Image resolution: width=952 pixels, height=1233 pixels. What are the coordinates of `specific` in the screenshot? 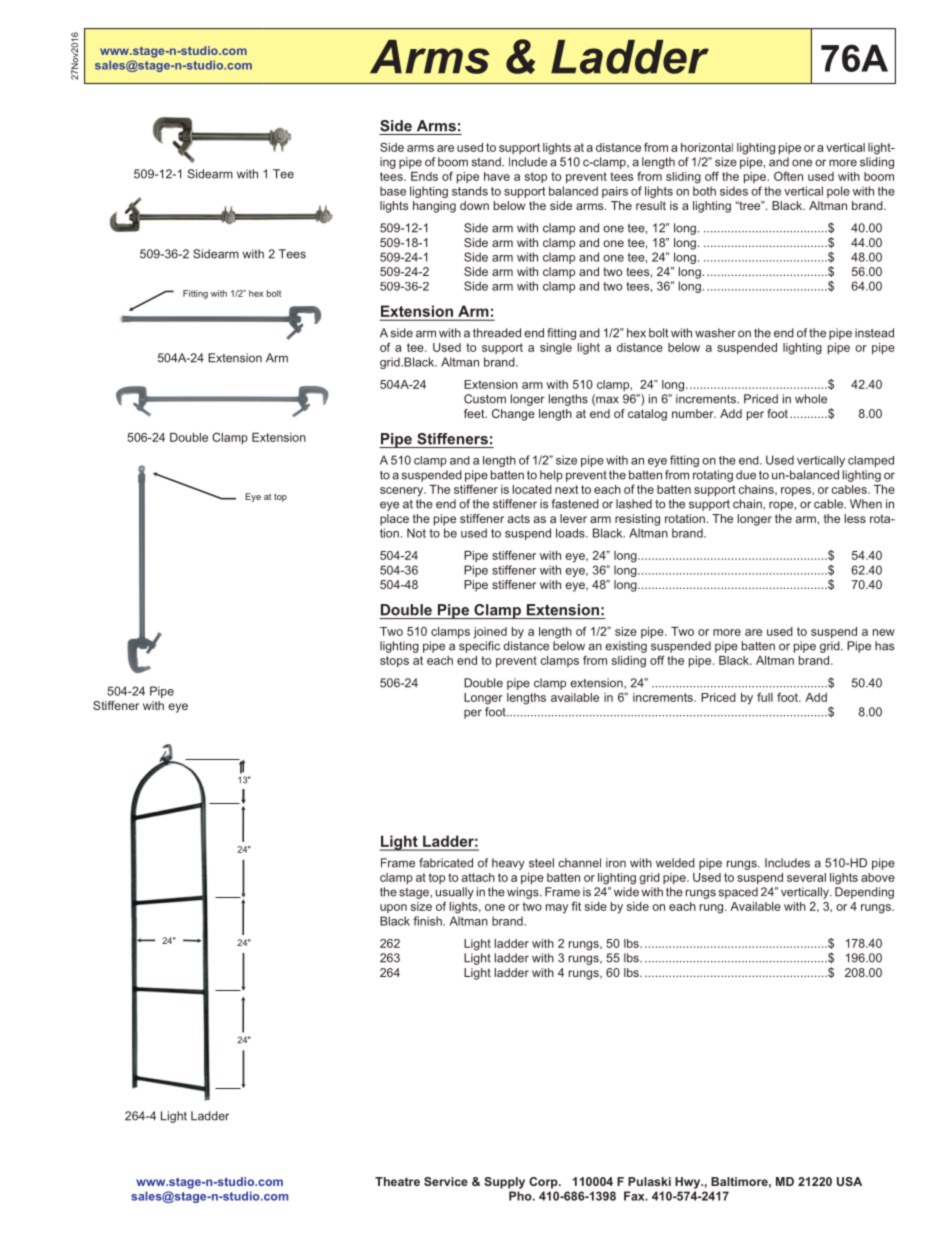 It's located at (479, 647).
